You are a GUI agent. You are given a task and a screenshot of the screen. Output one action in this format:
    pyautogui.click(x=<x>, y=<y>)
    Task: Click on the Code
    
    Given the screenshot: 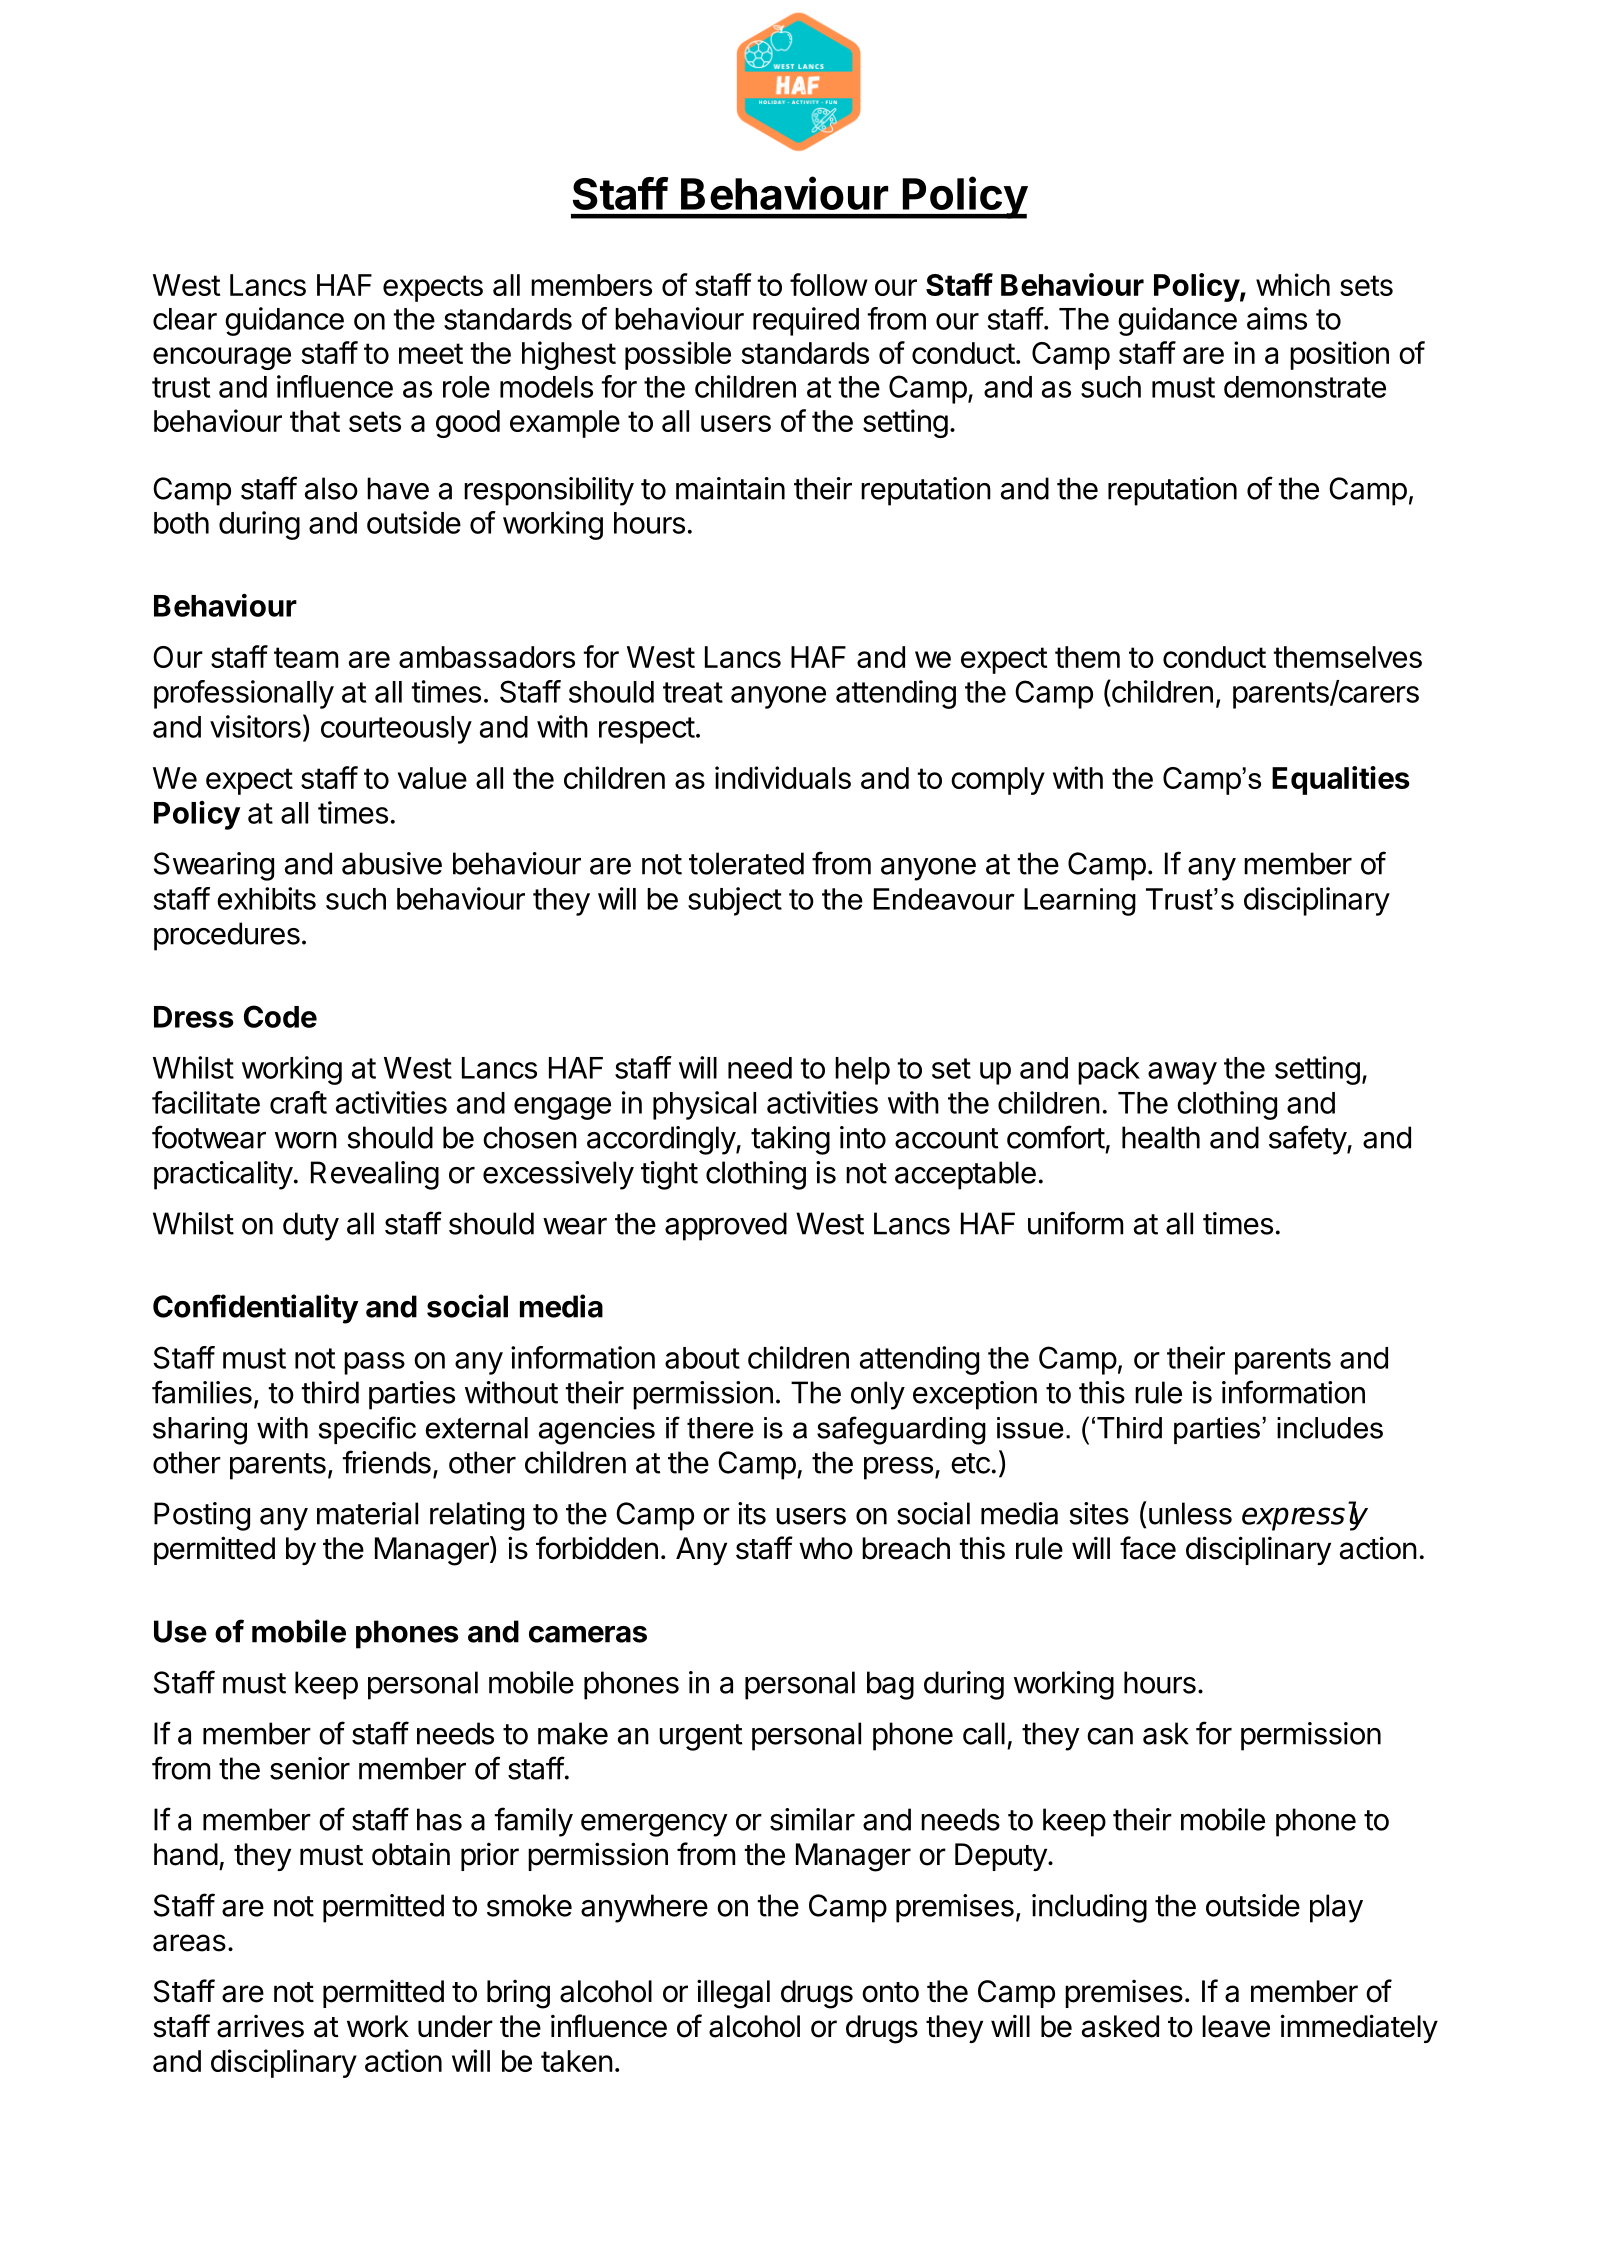 What is the action you would take?
    pyautogui.click(x=280, y=1016)
